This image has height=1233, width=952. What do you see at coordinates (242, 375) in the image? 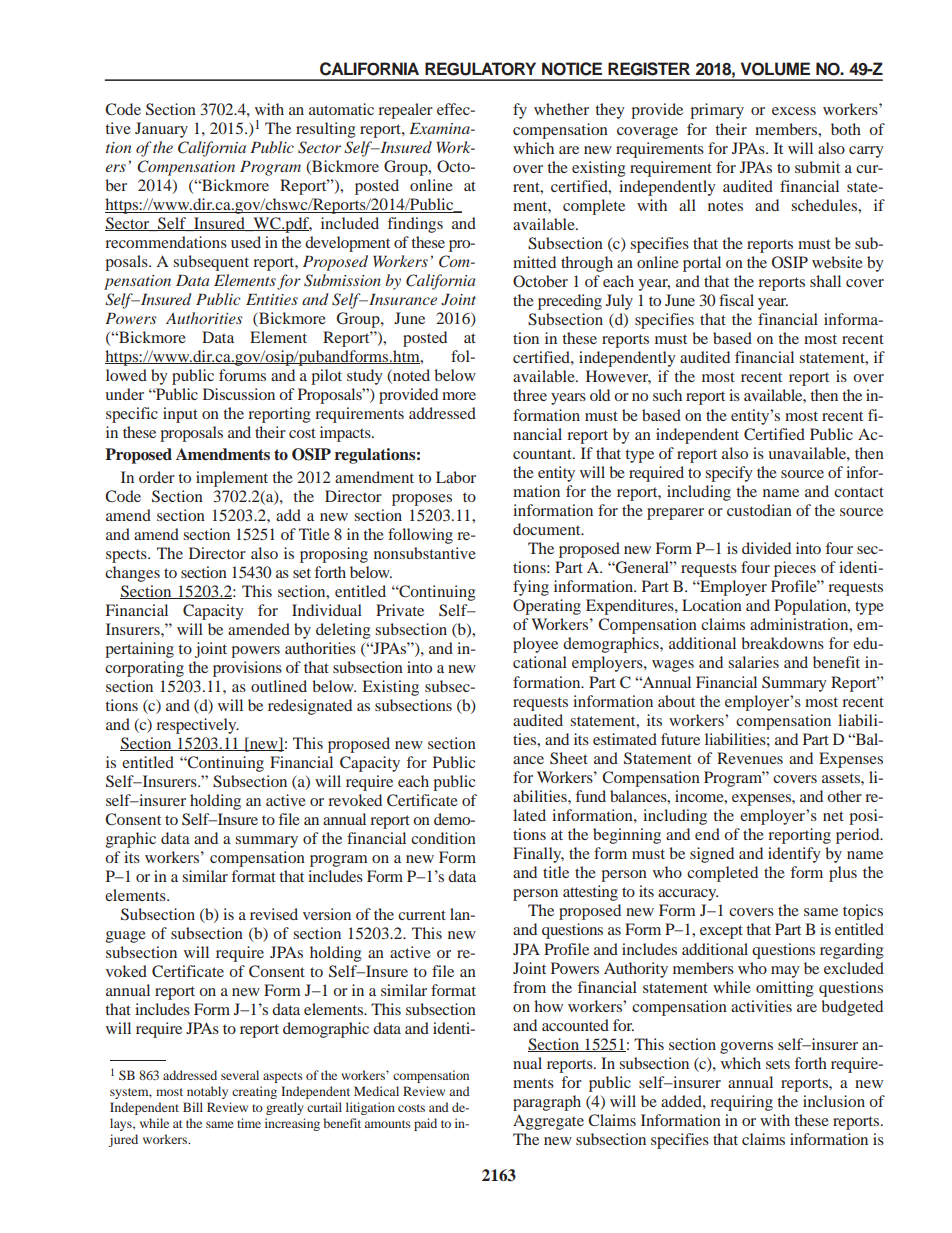
I see `forums` at bounding box center [242, 375].
